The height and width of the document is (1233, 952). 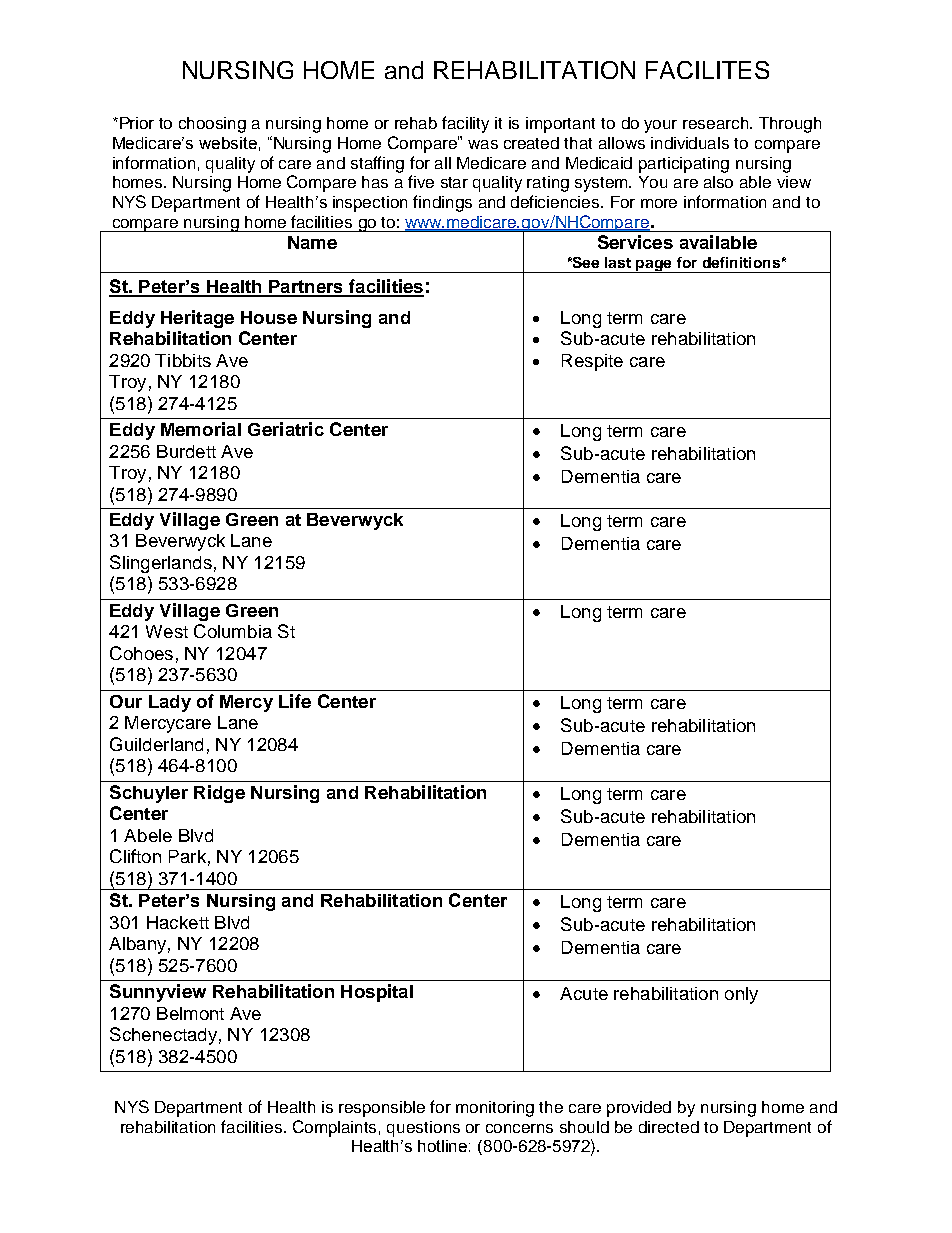 I want to click on Geriatric, so click(x=286, y=429).
